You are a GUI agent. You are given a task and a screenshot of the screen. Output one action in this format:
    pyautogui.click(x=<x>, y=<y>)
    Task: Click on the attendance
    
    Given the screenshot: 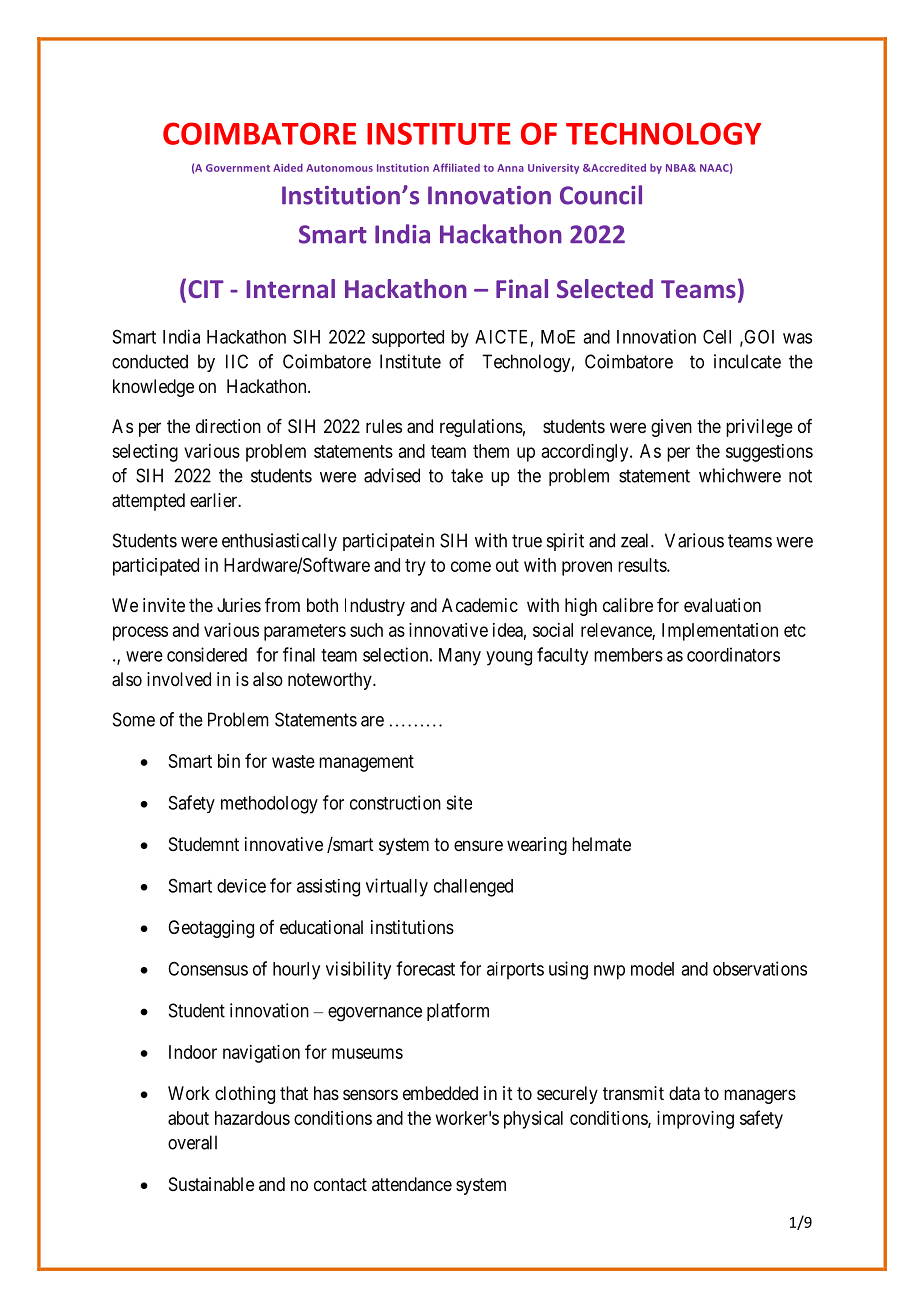 What is the action you would take?
    pyautogui.click(x=412, y=1184)
